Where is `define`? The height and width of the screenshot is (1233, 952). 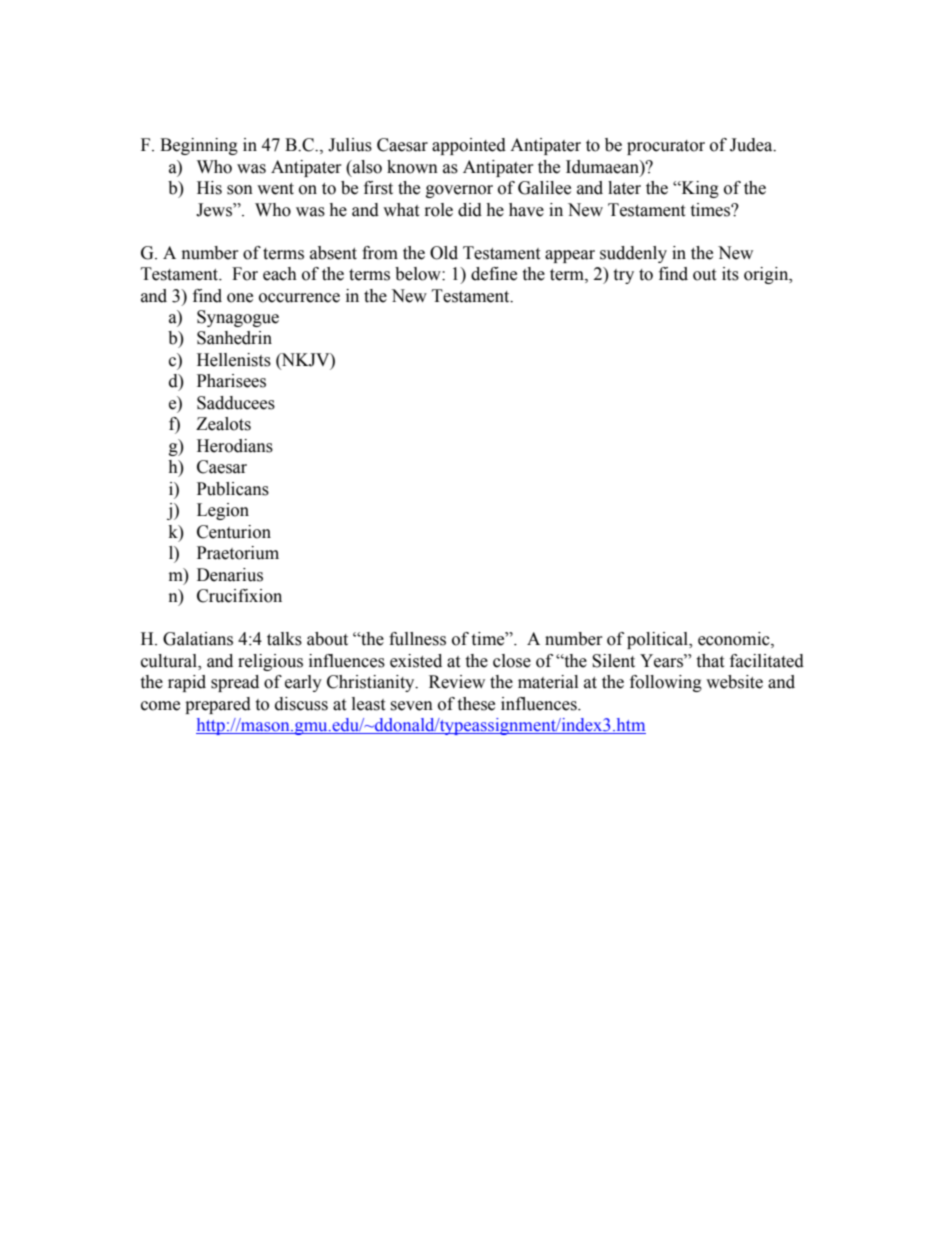 define is located at coordinates (494, 274).
